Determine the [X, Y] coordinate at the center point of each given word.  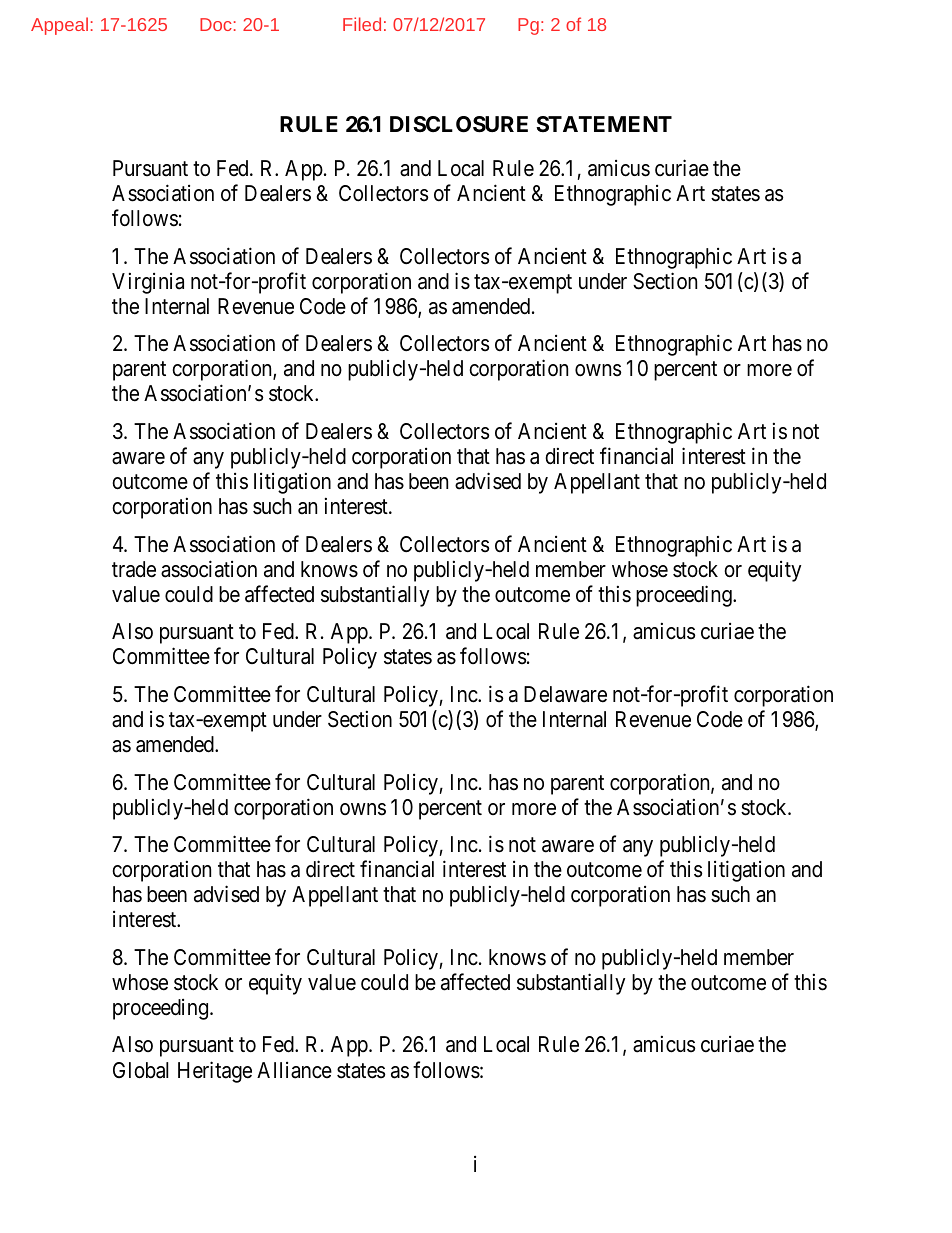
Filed [362, 24]
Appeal [59, 26]
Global [140, 1070]
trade [134, 569]
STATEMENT [604, 124]
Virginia [148, 283]
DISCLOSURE [459, 124]
